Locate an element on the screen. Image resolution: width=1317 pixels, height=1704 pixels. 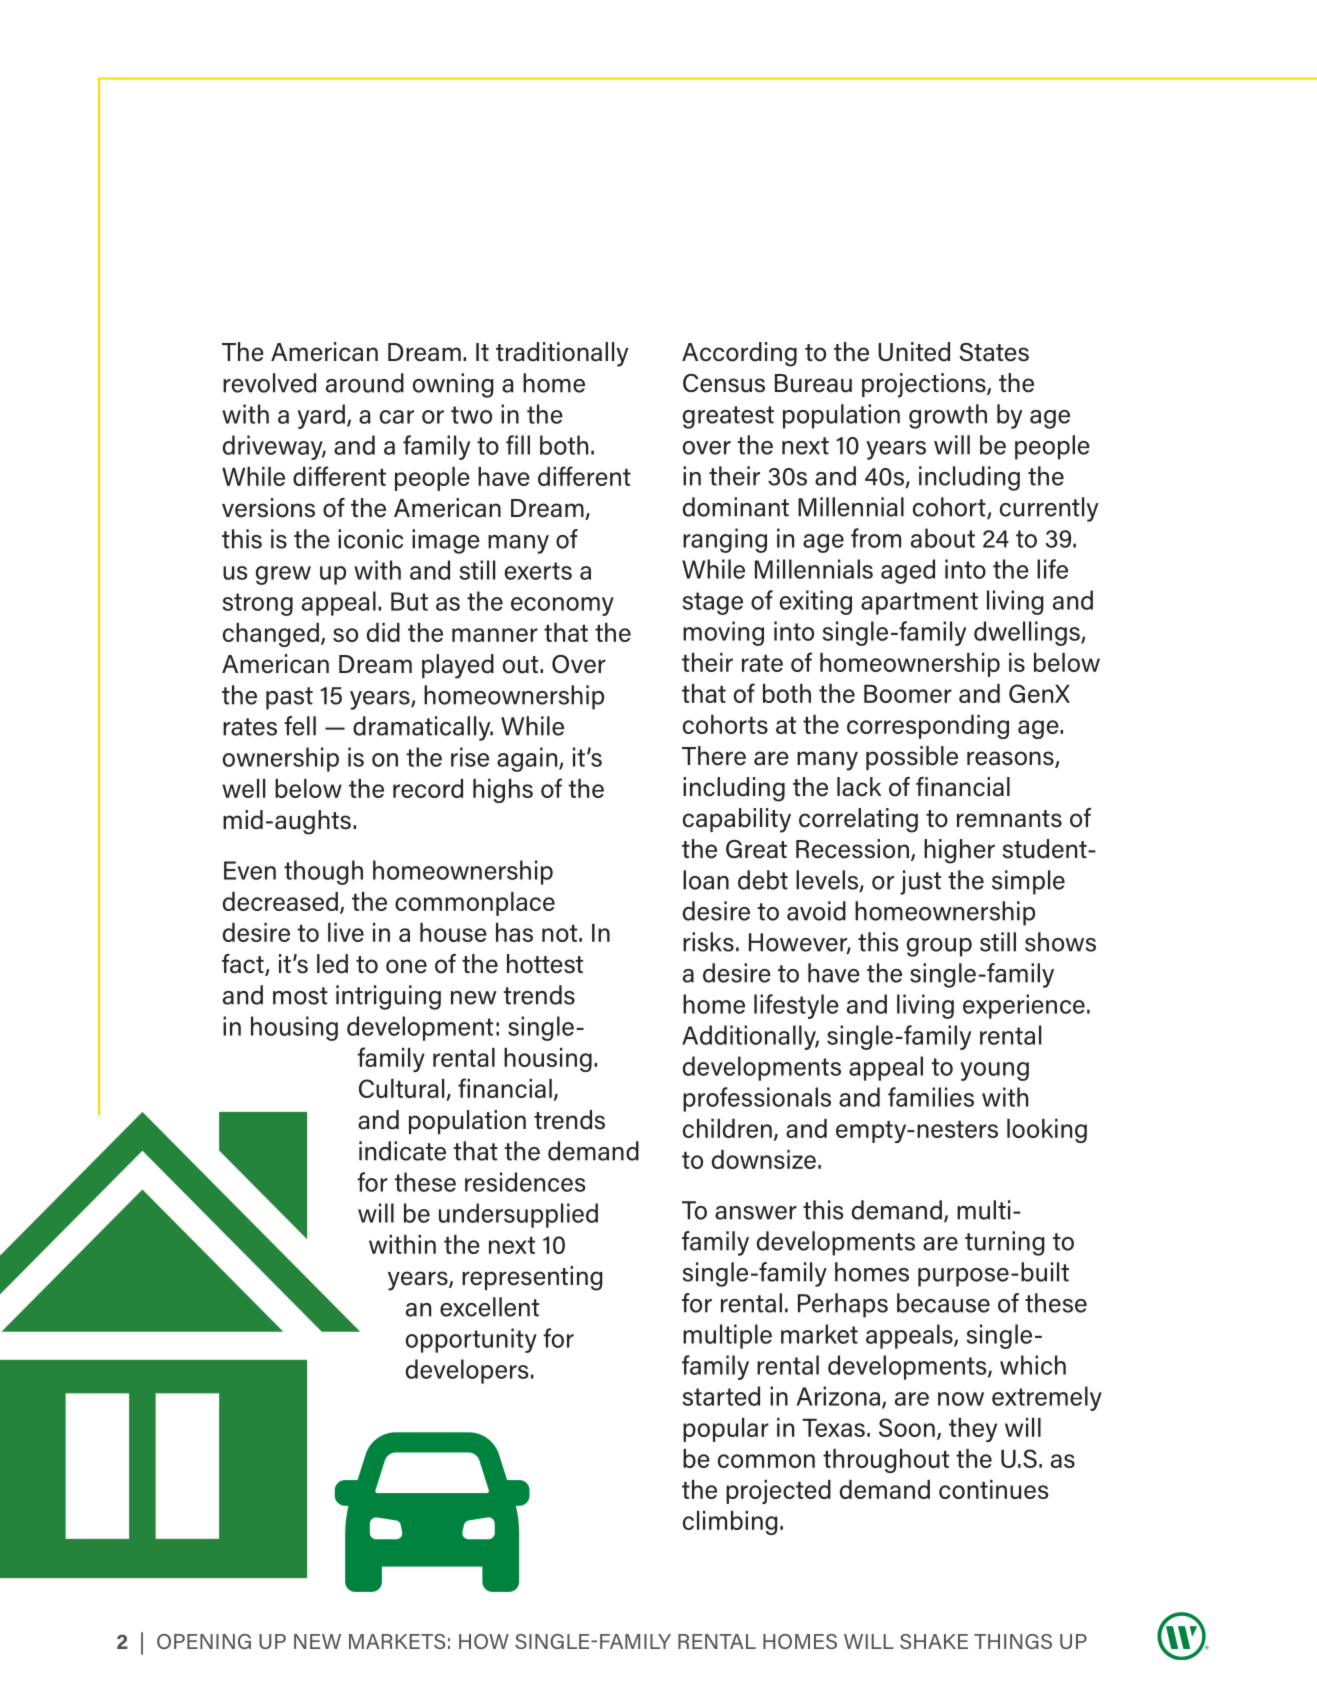
traditionally is located at coordinates (562, 354).
